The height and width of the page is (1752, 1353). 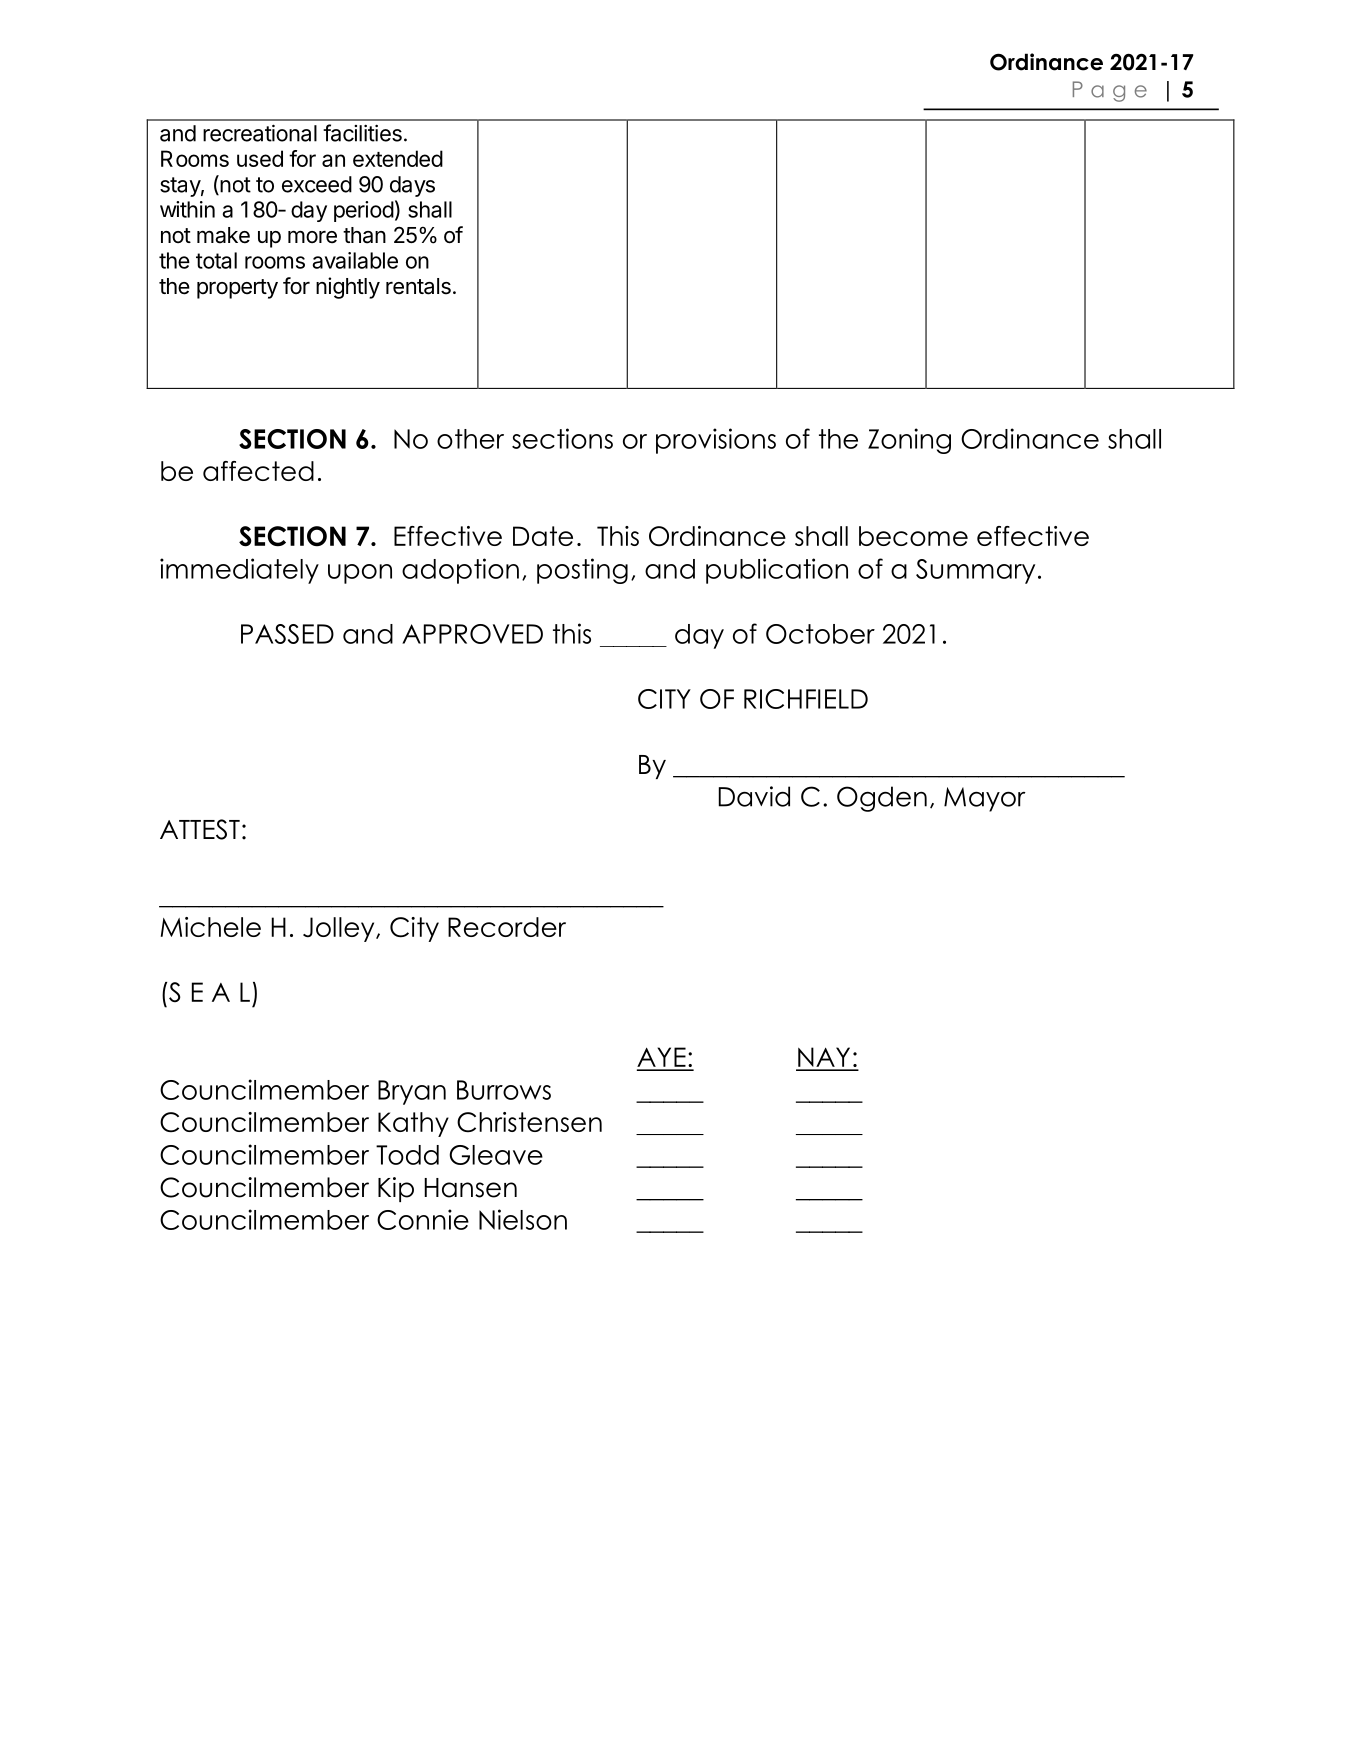 What do you see at coordinates (396, 1189) in the page?
I see `Kip` at bounding box center [396, 1189].
